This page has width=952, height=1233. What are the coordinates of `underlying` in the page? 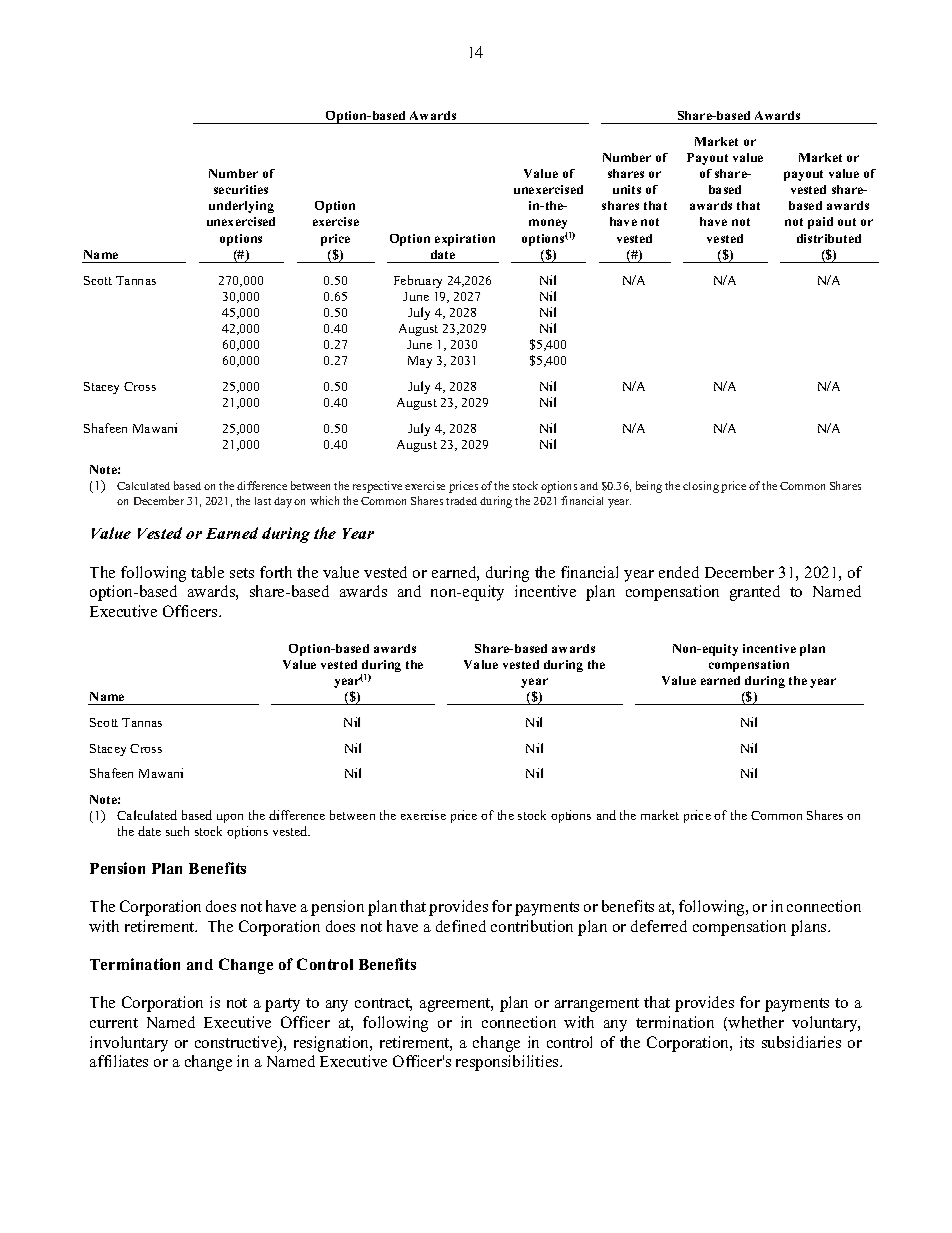 It's located at (241, 207).
